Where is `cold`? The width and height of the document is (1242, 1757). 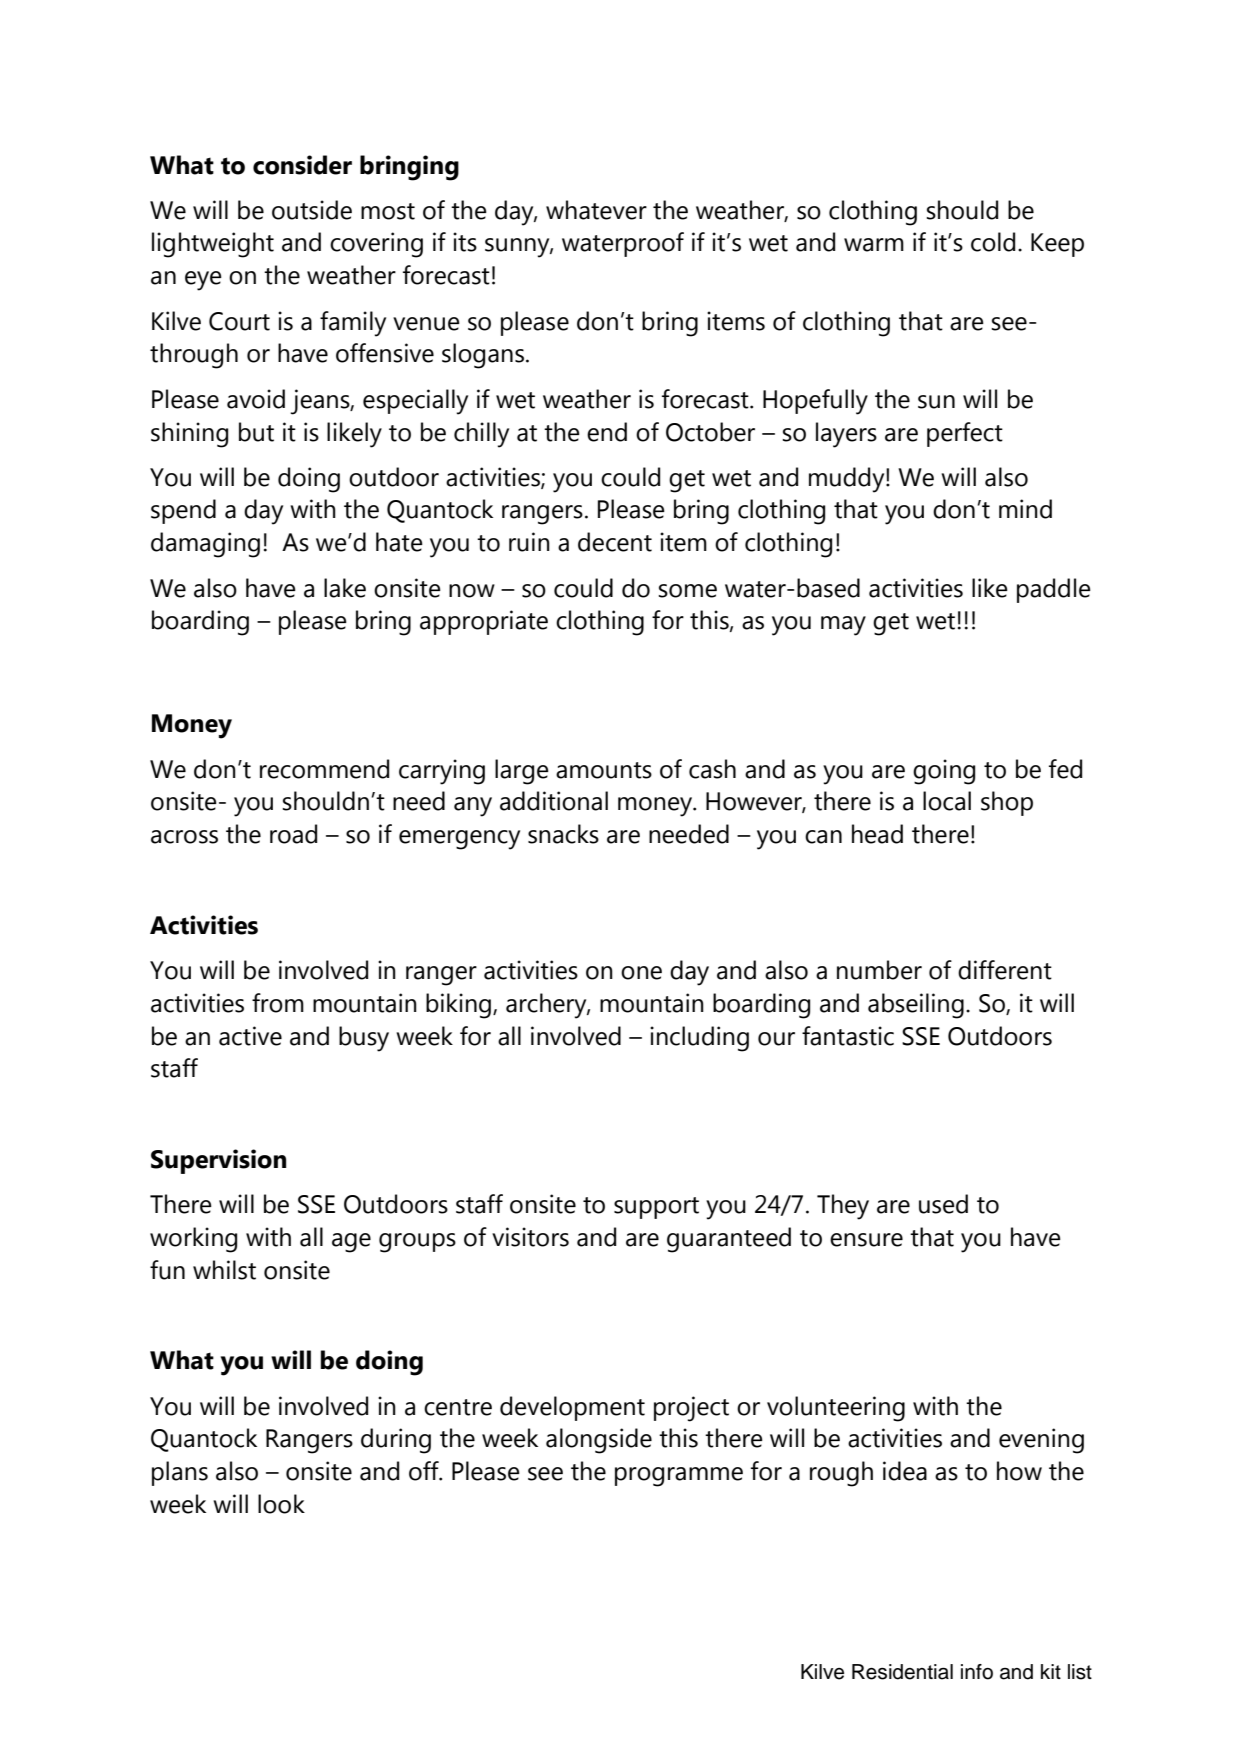
cold is located at coordinates (993, 242).
